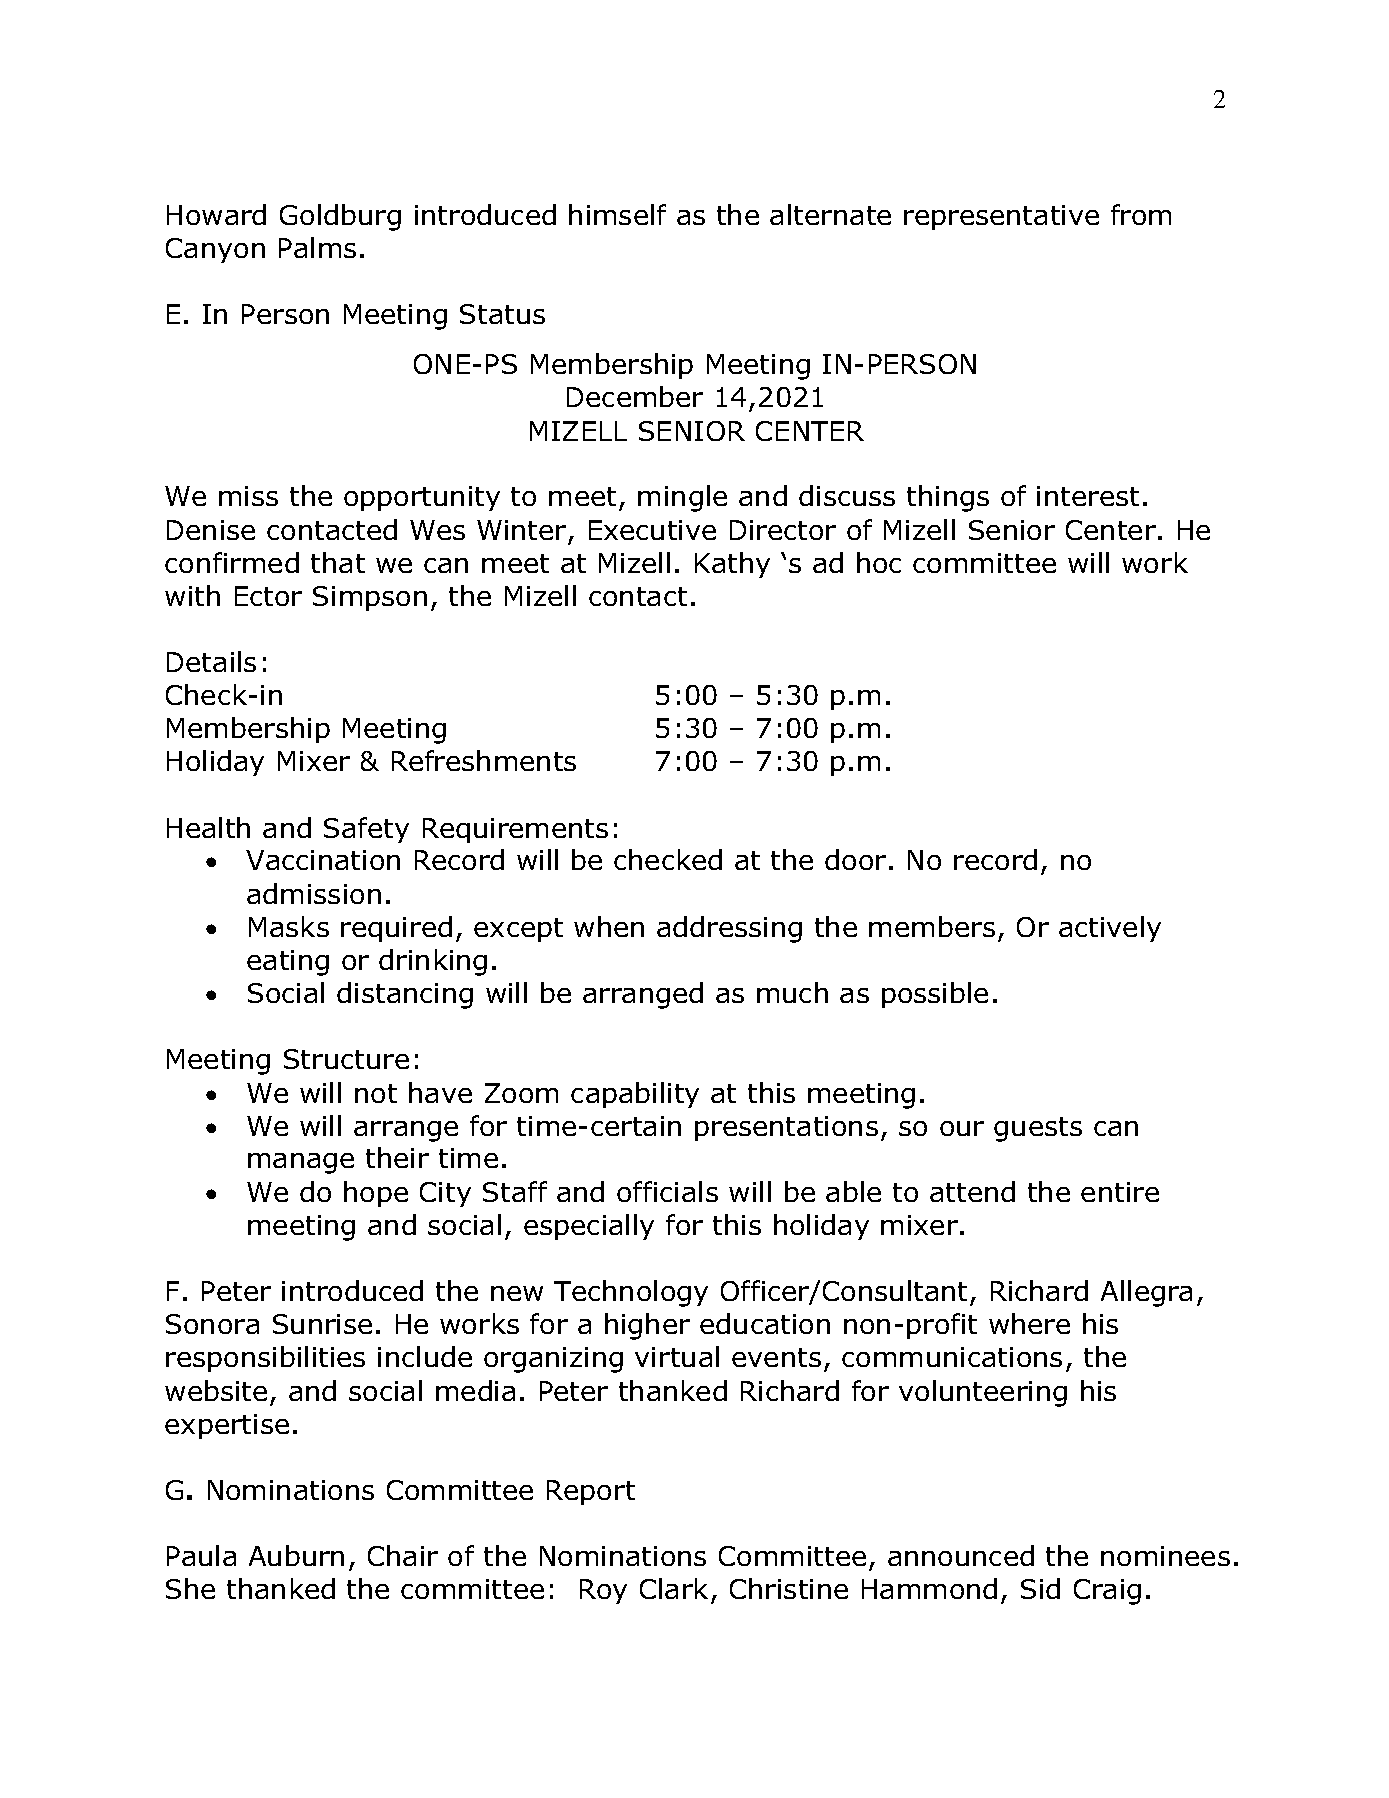 The image size is (1389, 1798). What do you see at coordinates (1029, 1323) in the image?
I see `where` at bounding box center [1029, 1323].
